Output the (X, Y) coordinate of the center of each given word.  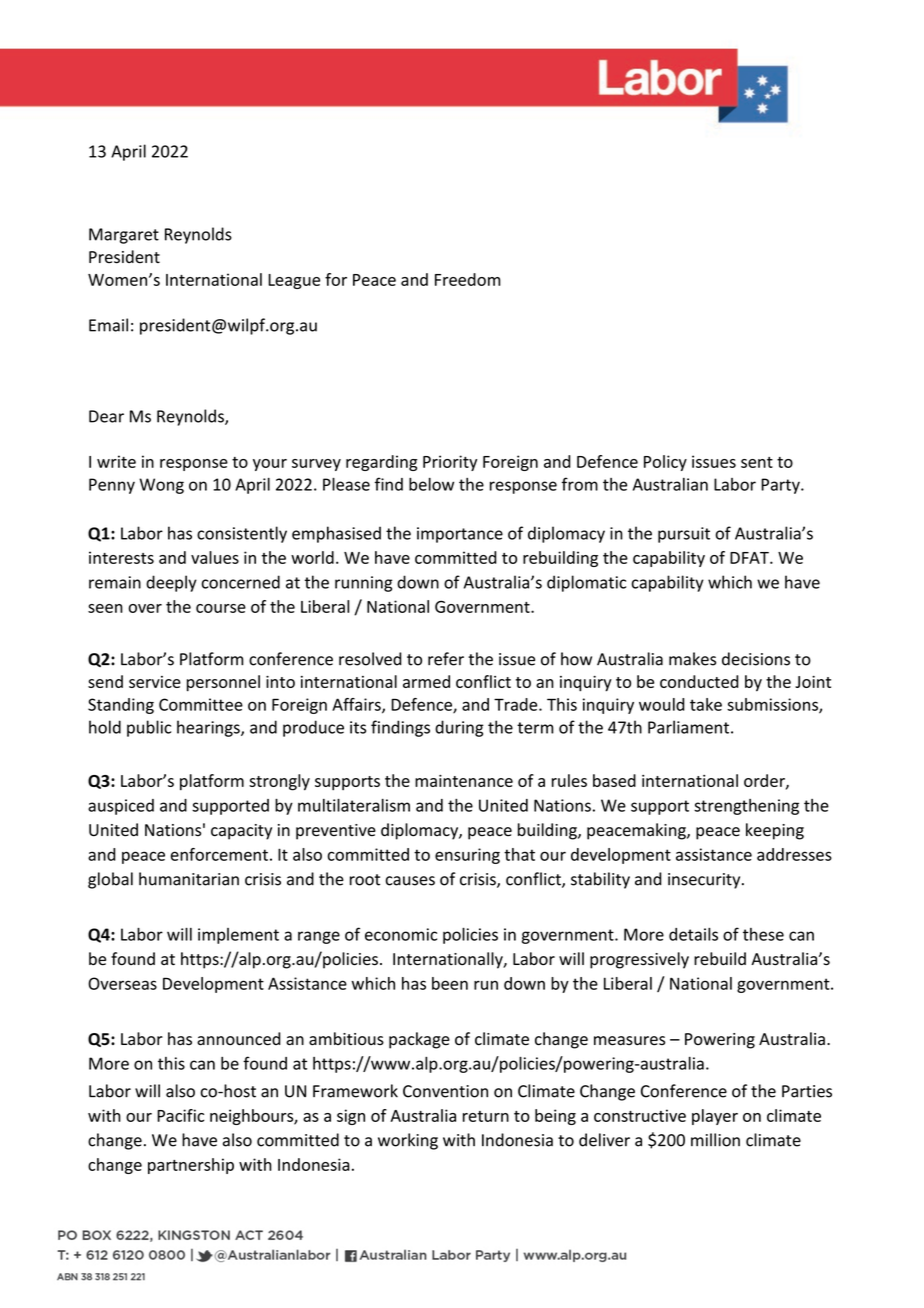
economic (401, 934)
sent (757, 462)
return (486, 1116)
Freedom (468, 279)
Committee (201, 704)
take (706, 704)
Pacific (180, 1115)
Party (781, 486)
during (459, 728)
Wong (161, 486)
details (693, 934)
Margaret (124, 236)
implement (238, 936)
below (431, 484)
